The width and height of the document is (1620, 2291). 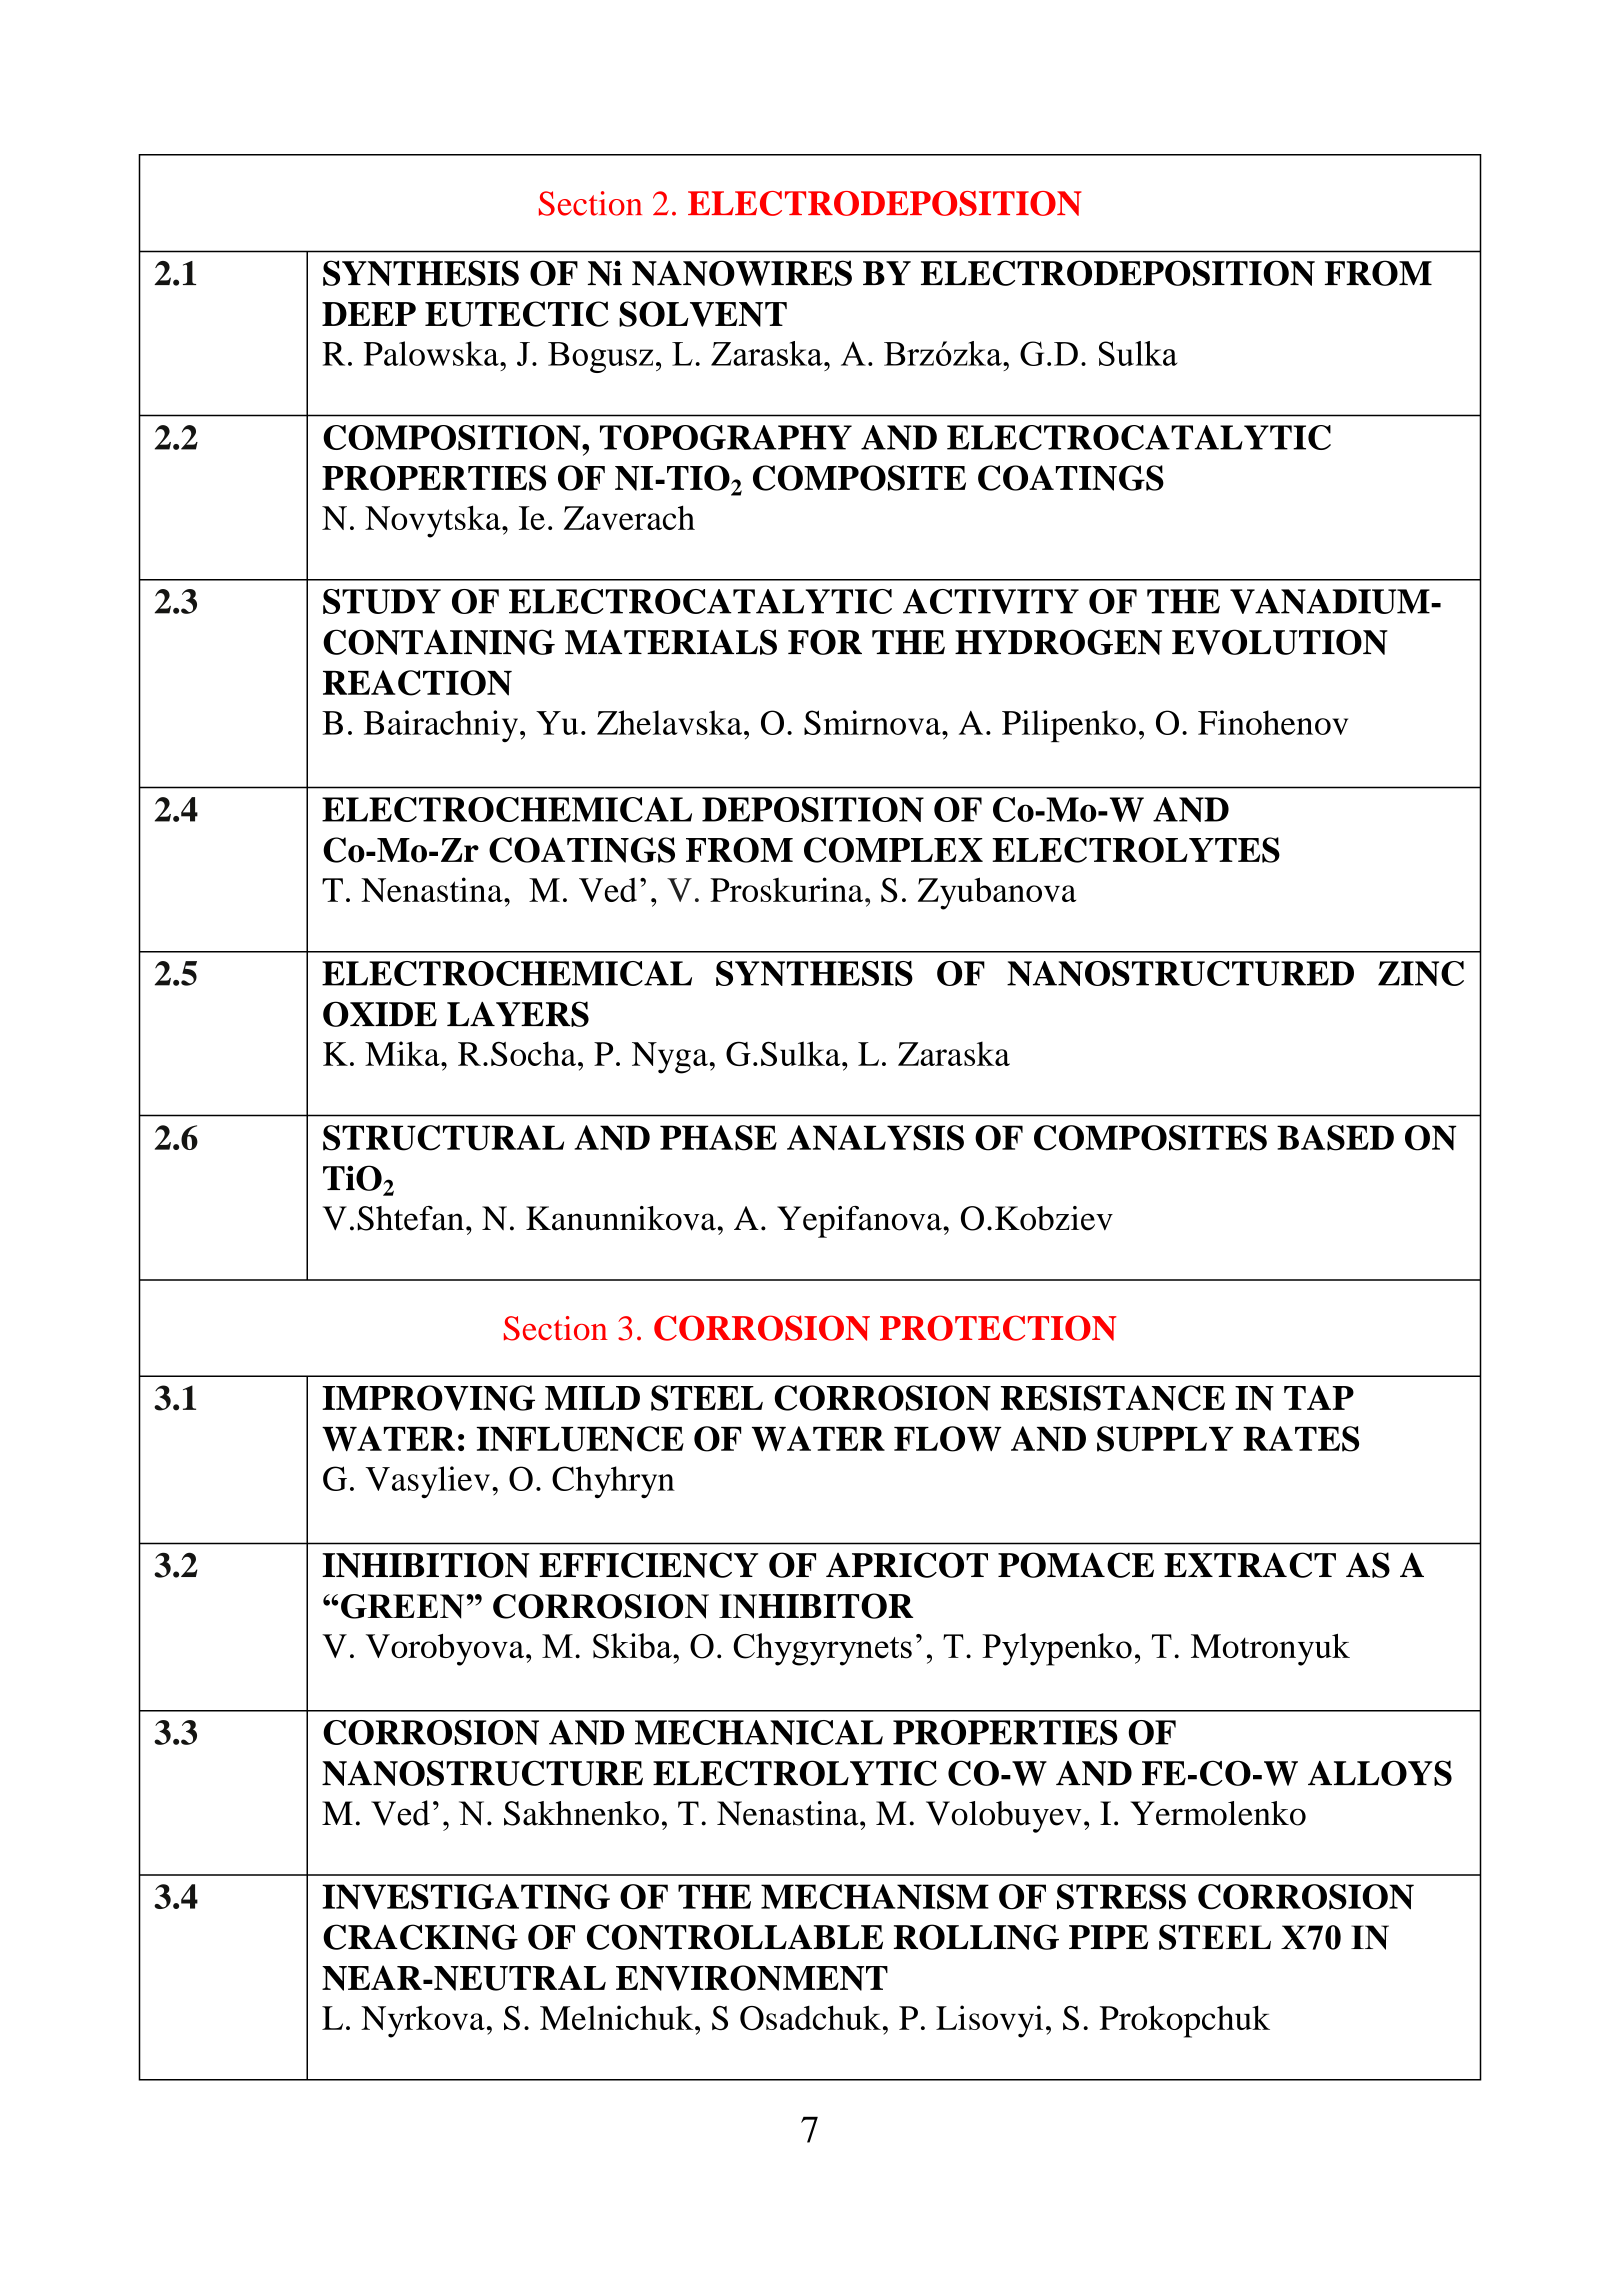 I want to click on EVOLUTION, so click(x=1280, y=642).
